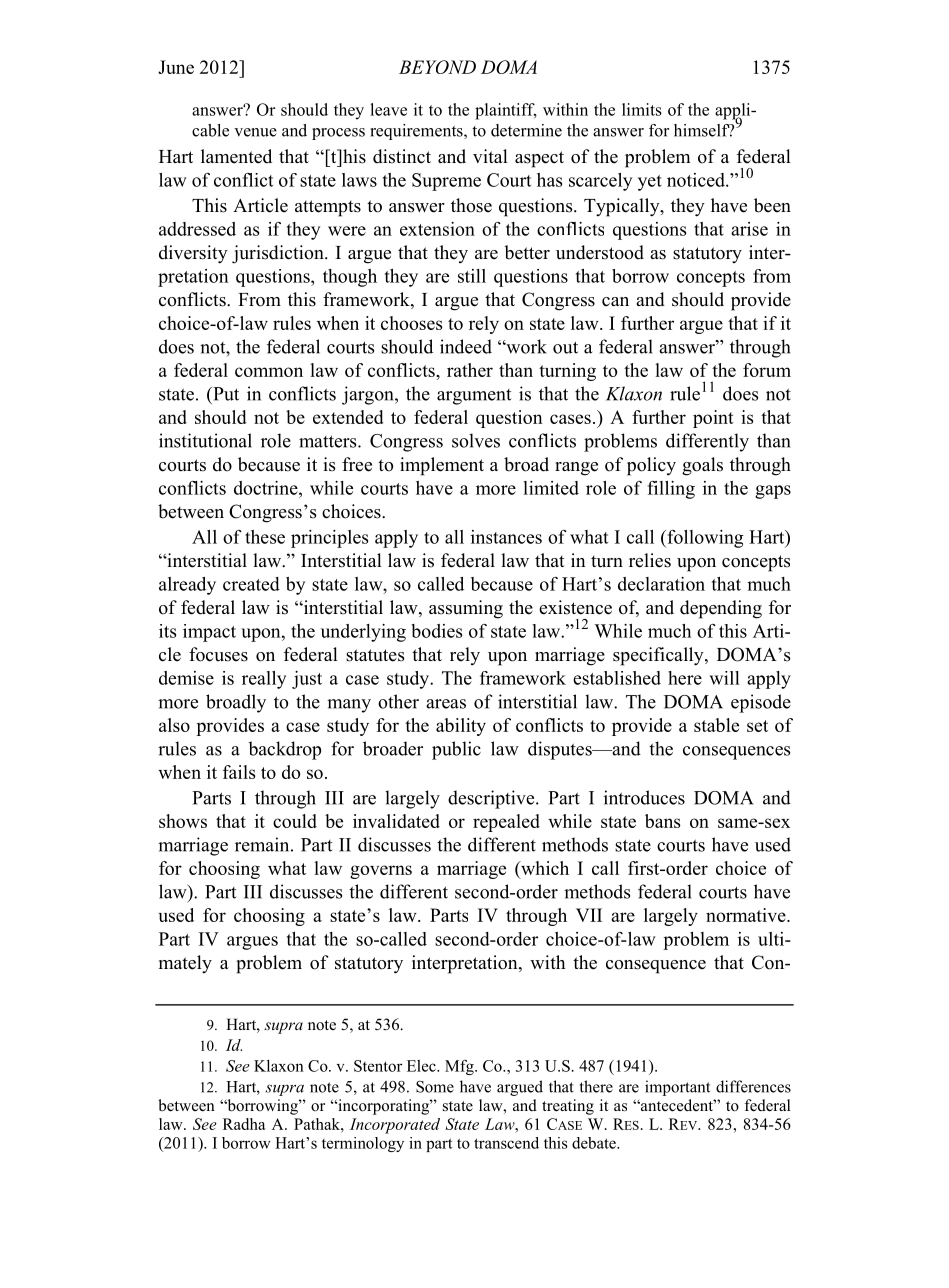  Describe the element at coordinates (236, 156) in the image. I see `lamented` at that location.
